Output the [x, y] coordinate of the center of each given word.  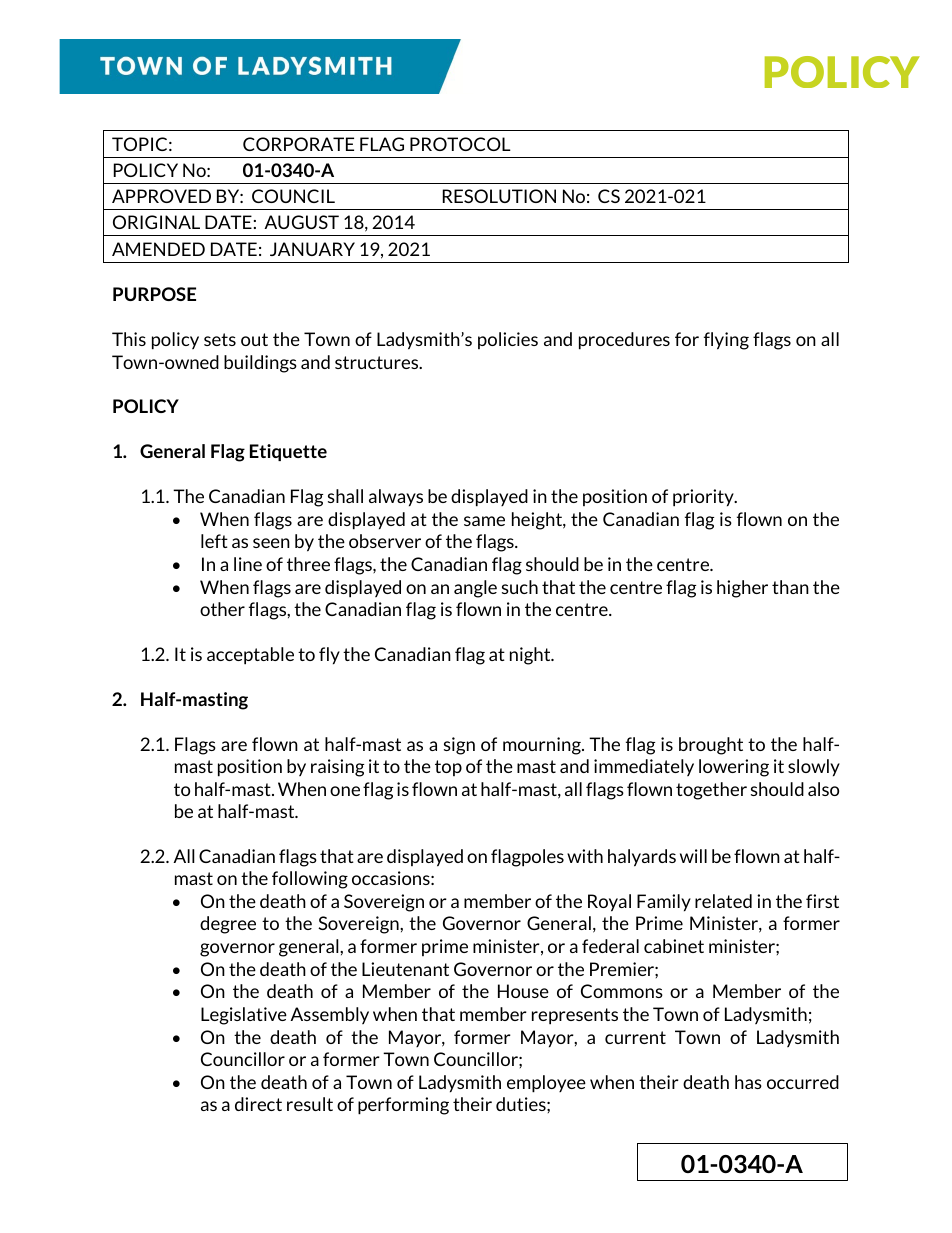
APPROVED [161, 196]
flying [726, 341]
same [484, 521]
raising [337, 768]
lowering [734, 768]
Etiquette [288, 452]
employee [546, 1084]
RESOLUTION [499, 196]
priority [704, 498]
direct [258, 1104]
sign [459, 746]
